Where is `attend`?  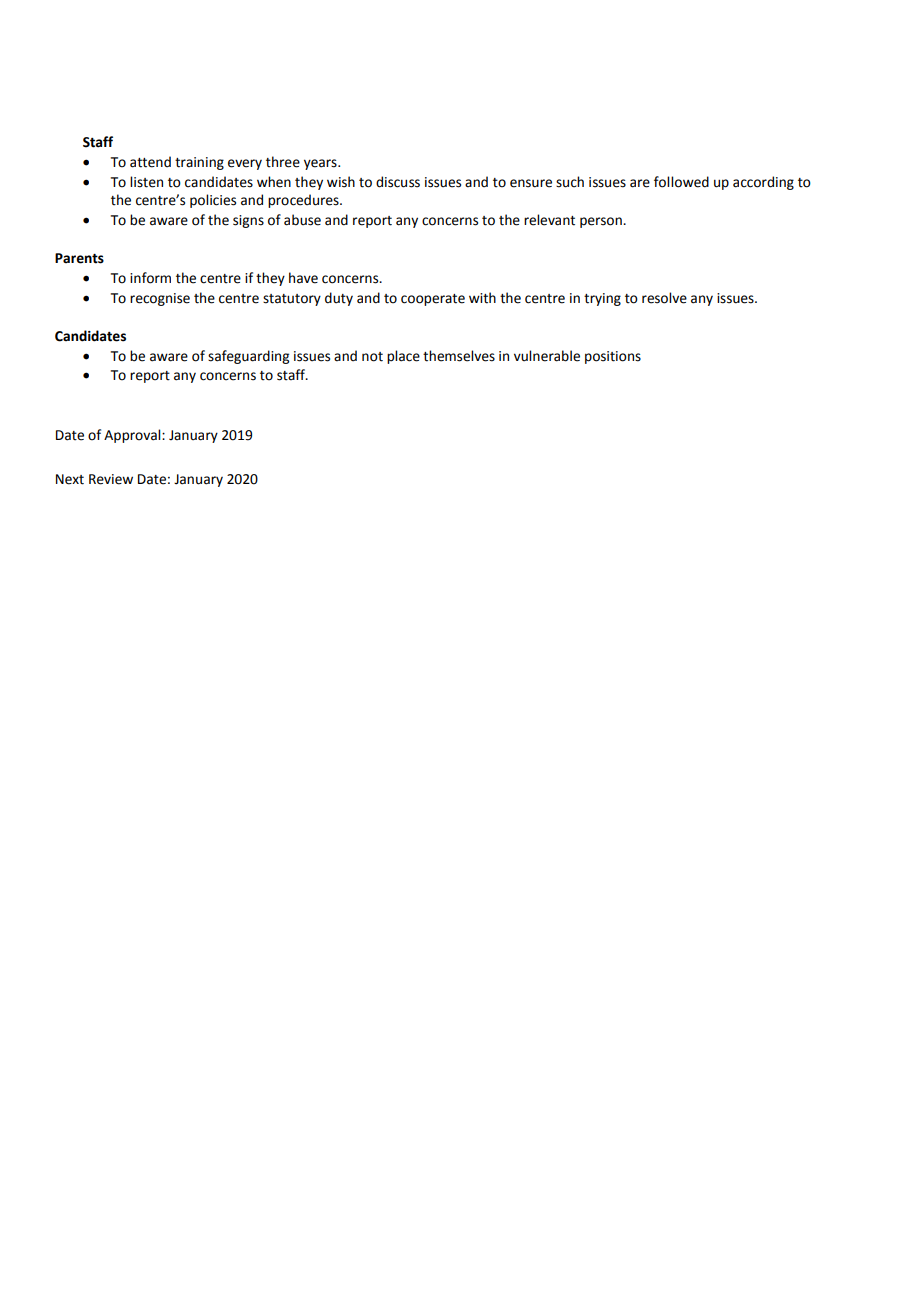
attend is located at coordinates (150, 162).
